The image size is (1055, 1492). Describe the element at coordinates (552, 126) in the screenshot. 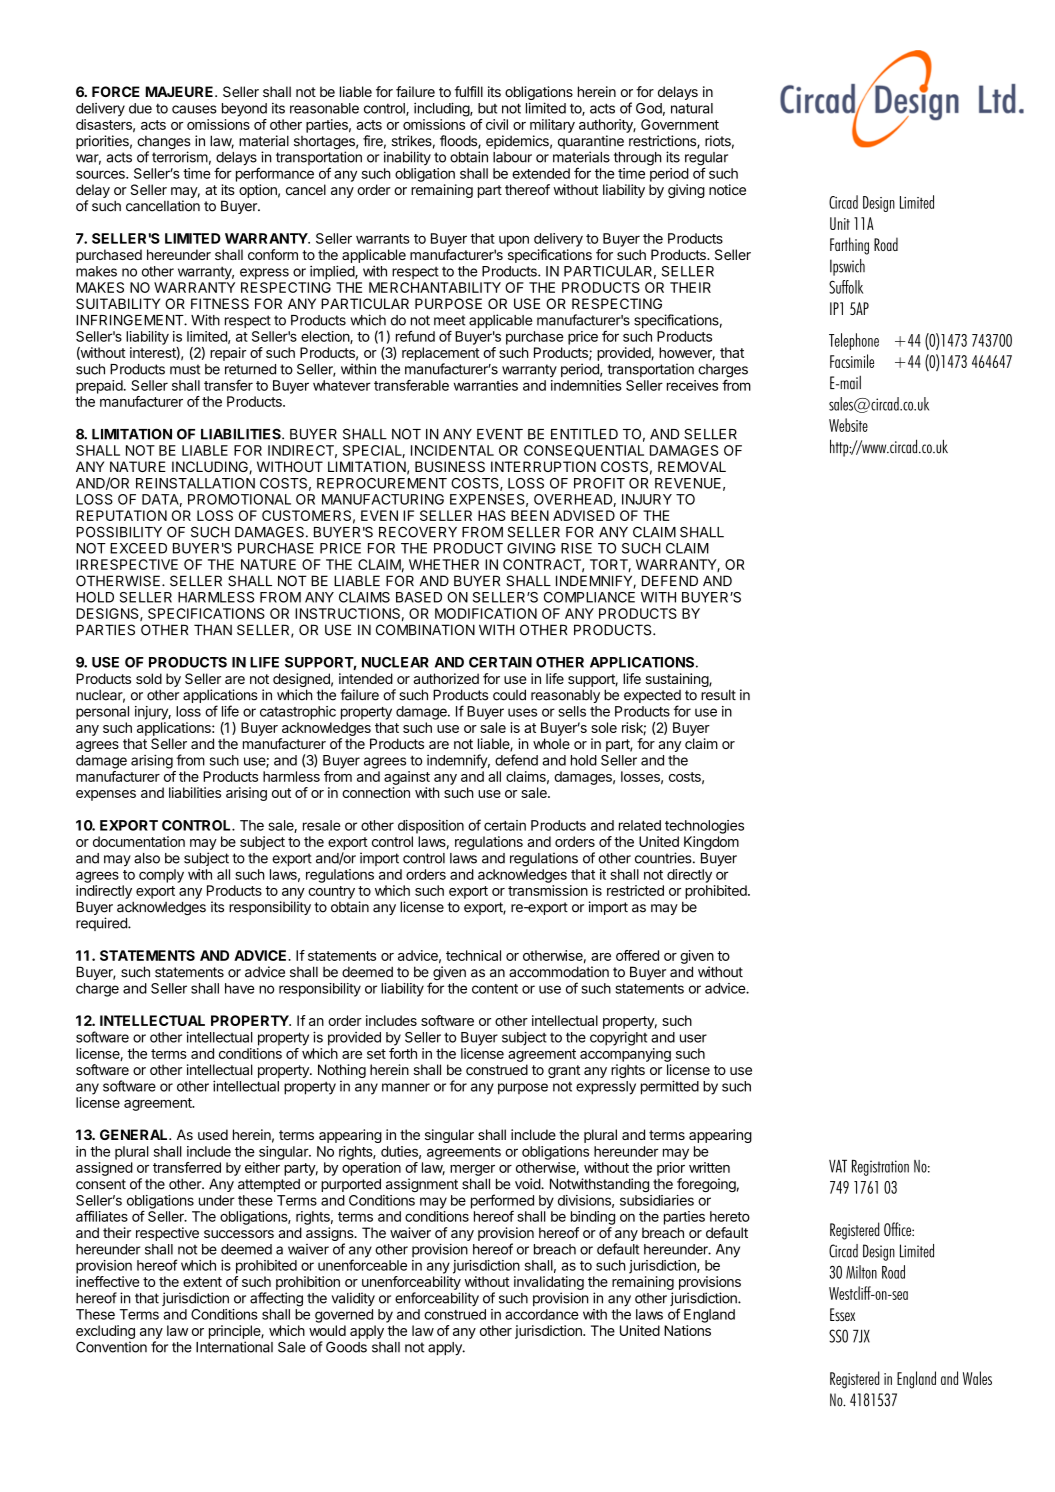

I see `military` at that location.
